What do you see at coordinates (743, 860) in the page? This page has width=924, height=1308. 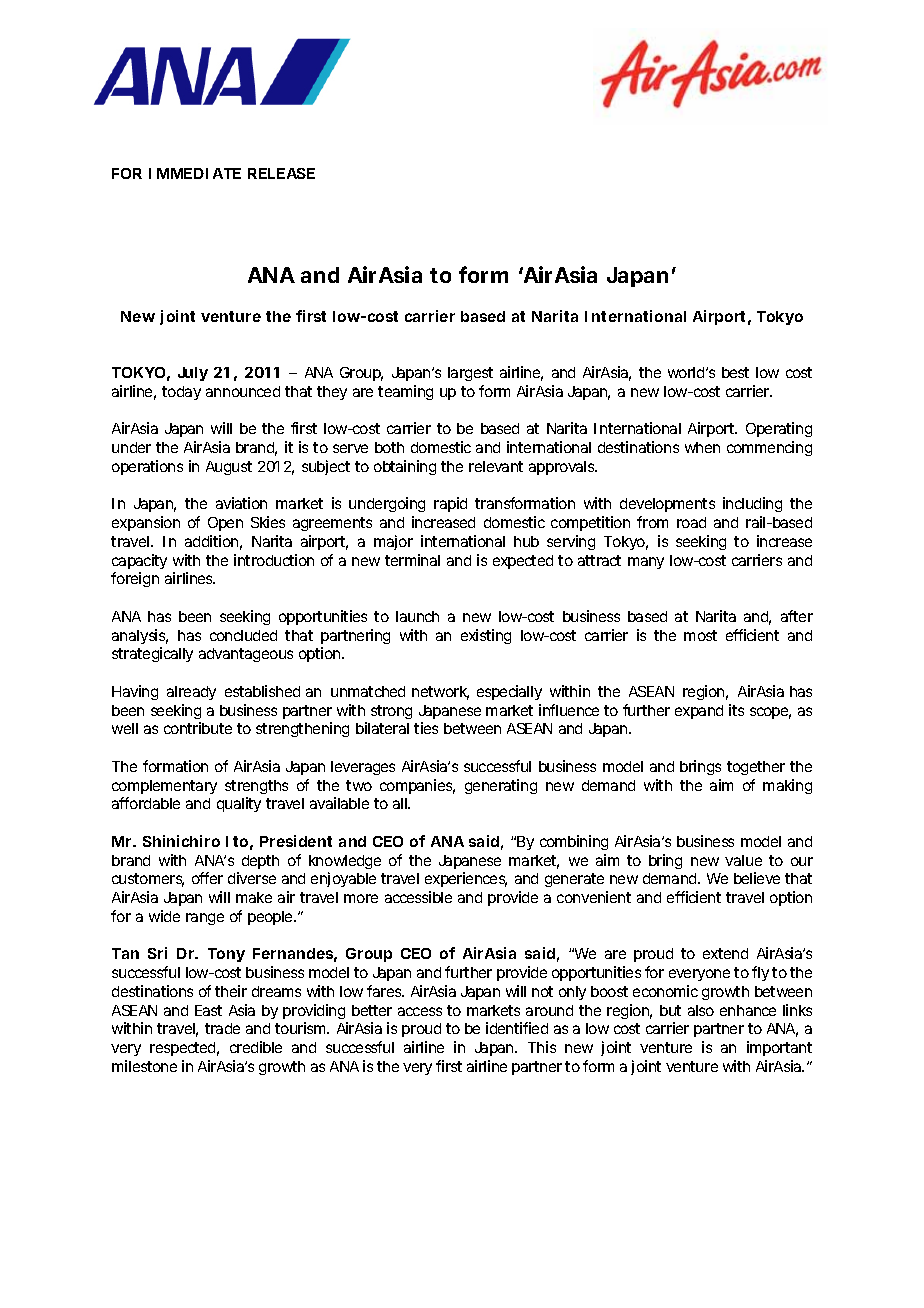 I see `value` at bounding box center [743, 860].
